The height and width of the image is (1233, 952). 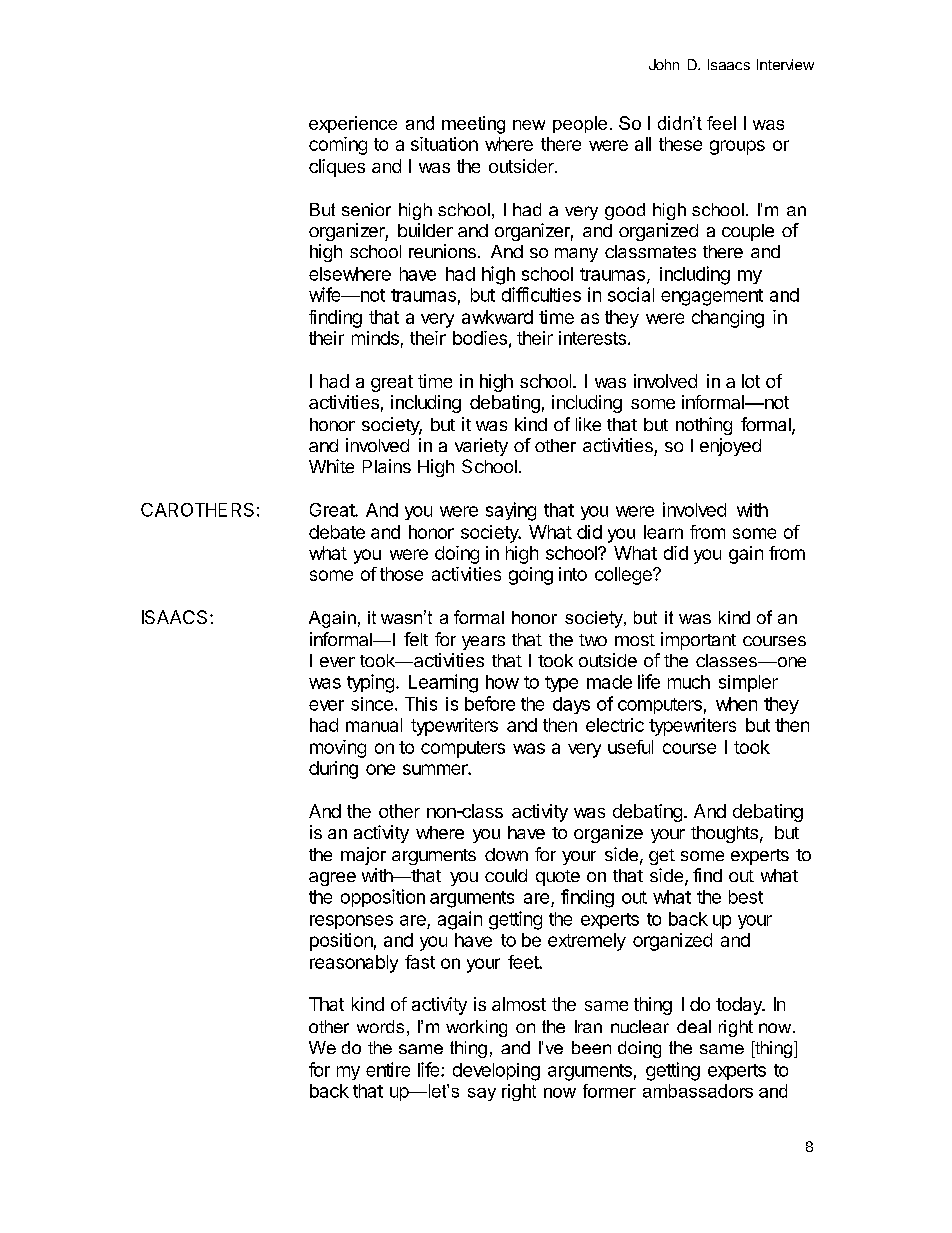 I want to click on enjoyed, so click(x=730, y=447).
